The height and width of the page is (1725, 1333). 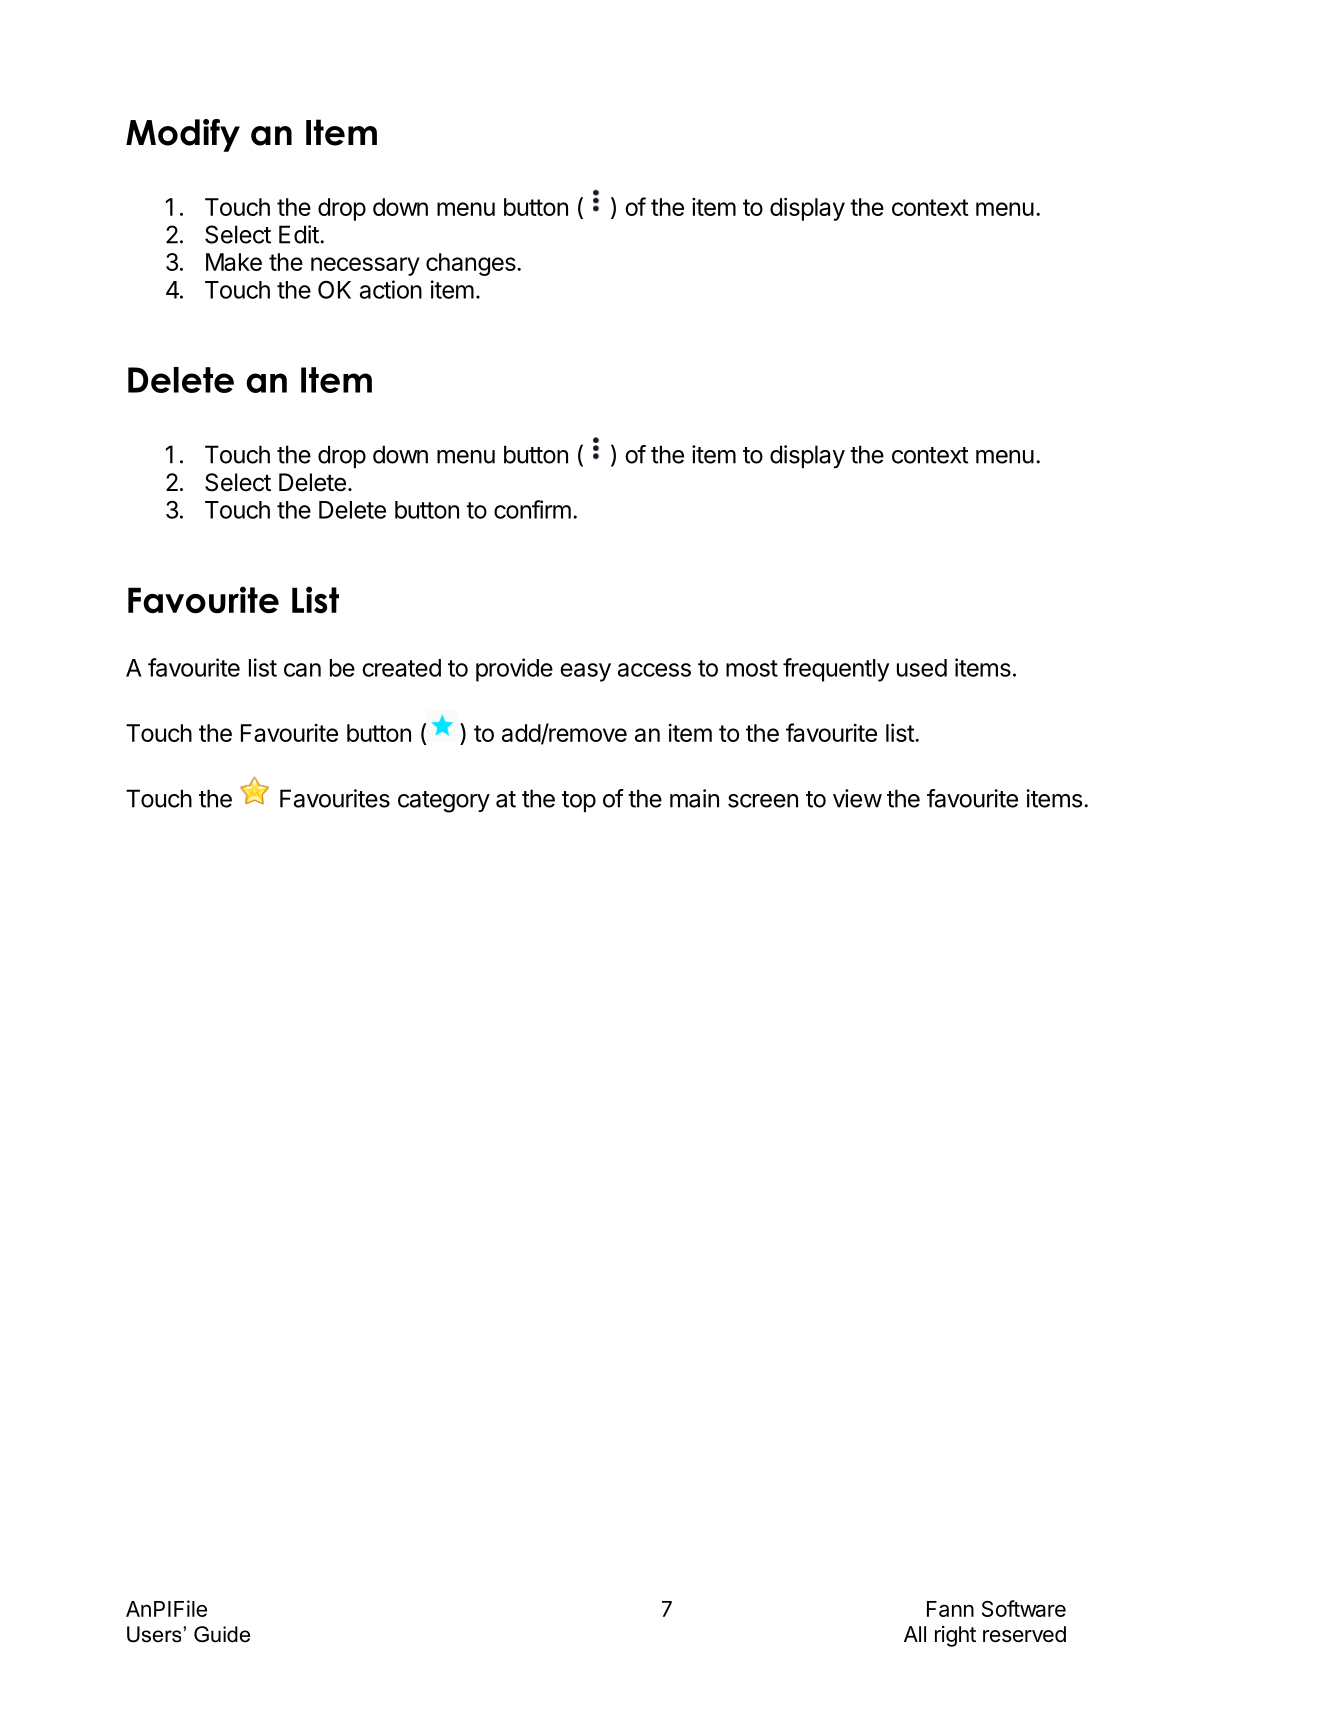 I want to click on top, so click(x=579, y=801).
